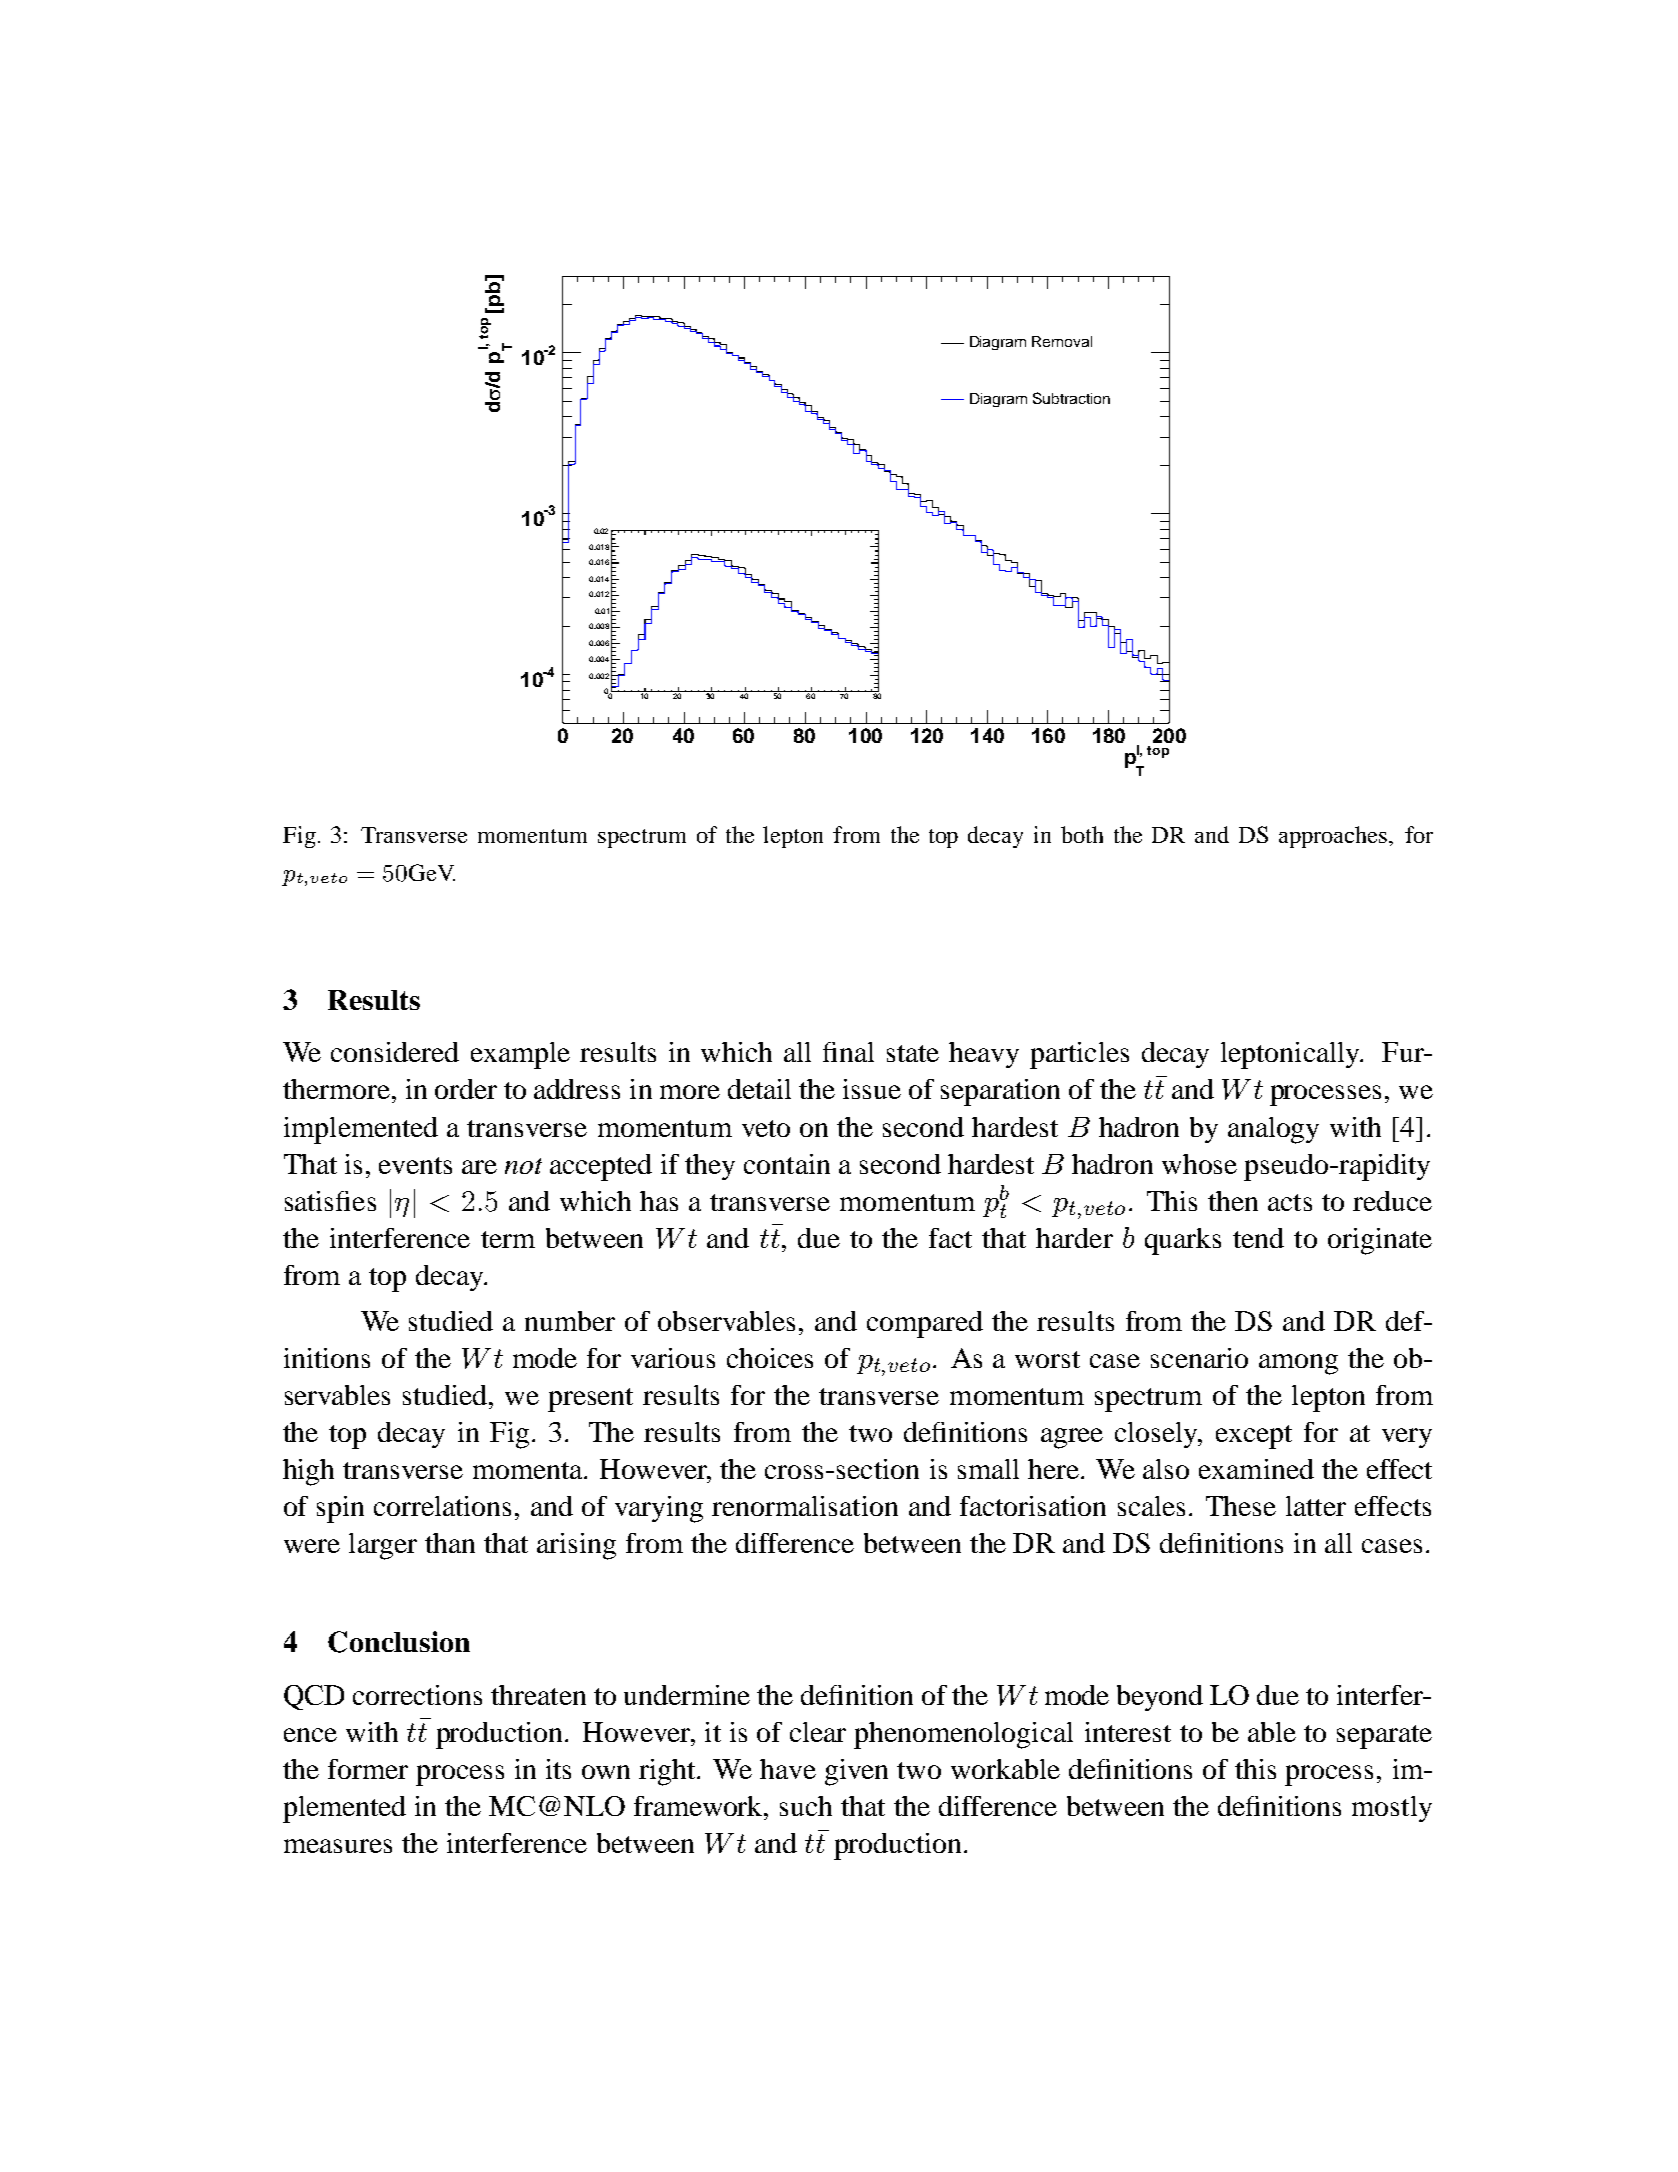 The width and height of the screenshot is (1678, 2172). What do you see at coordinates (872, 1089) in the screenshot?
I see `issue` at bounding box center [872, 1089].
